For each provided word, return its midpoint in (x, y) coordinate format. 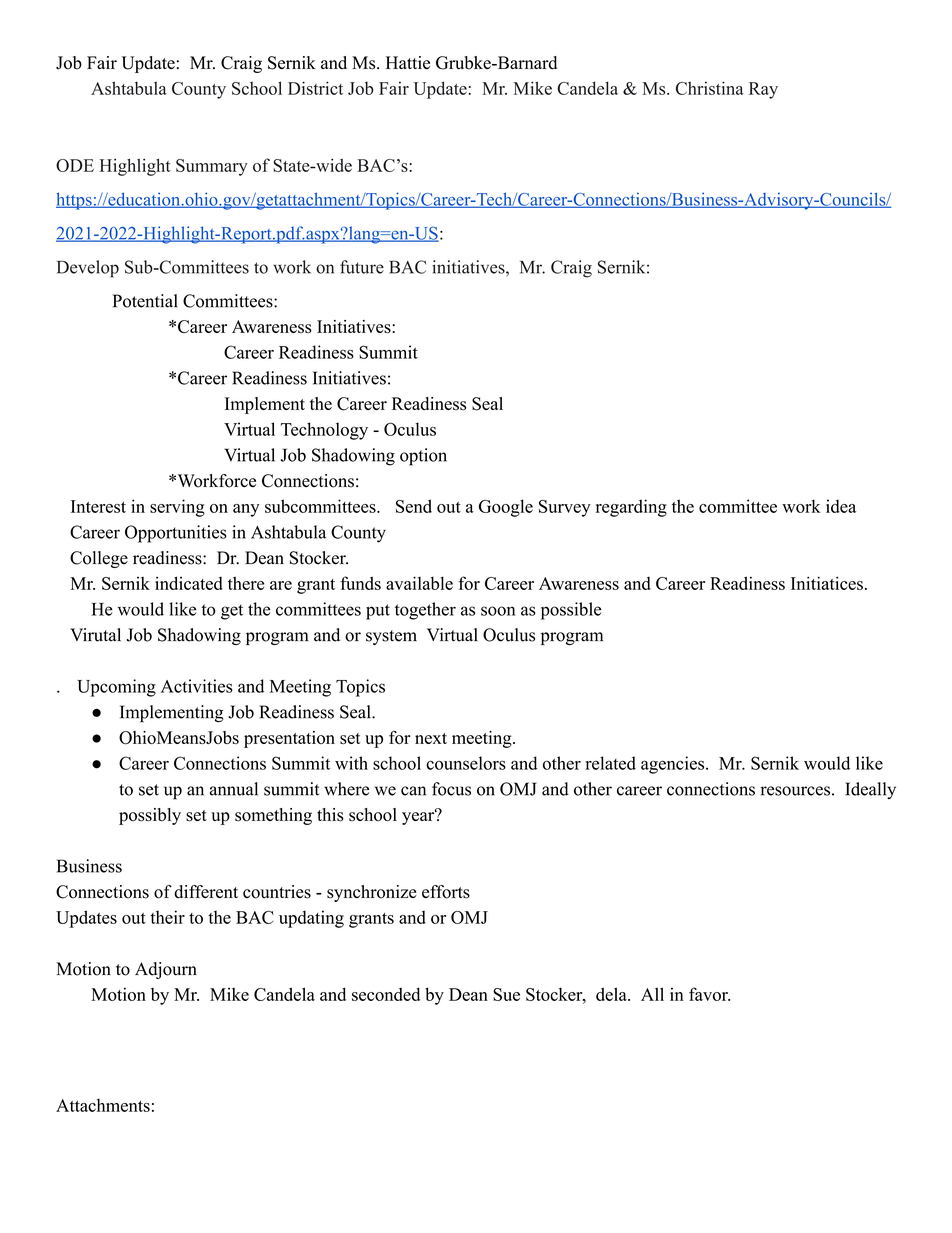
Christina (710, 88)
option (423, 457)
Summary (212, 167)
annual (234, 789)
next (431, 738)
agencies (674, 765)
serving (177, 508)
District (315, 88)
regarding (631, 508)
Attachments (103, 1105)
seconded (386, 994)
